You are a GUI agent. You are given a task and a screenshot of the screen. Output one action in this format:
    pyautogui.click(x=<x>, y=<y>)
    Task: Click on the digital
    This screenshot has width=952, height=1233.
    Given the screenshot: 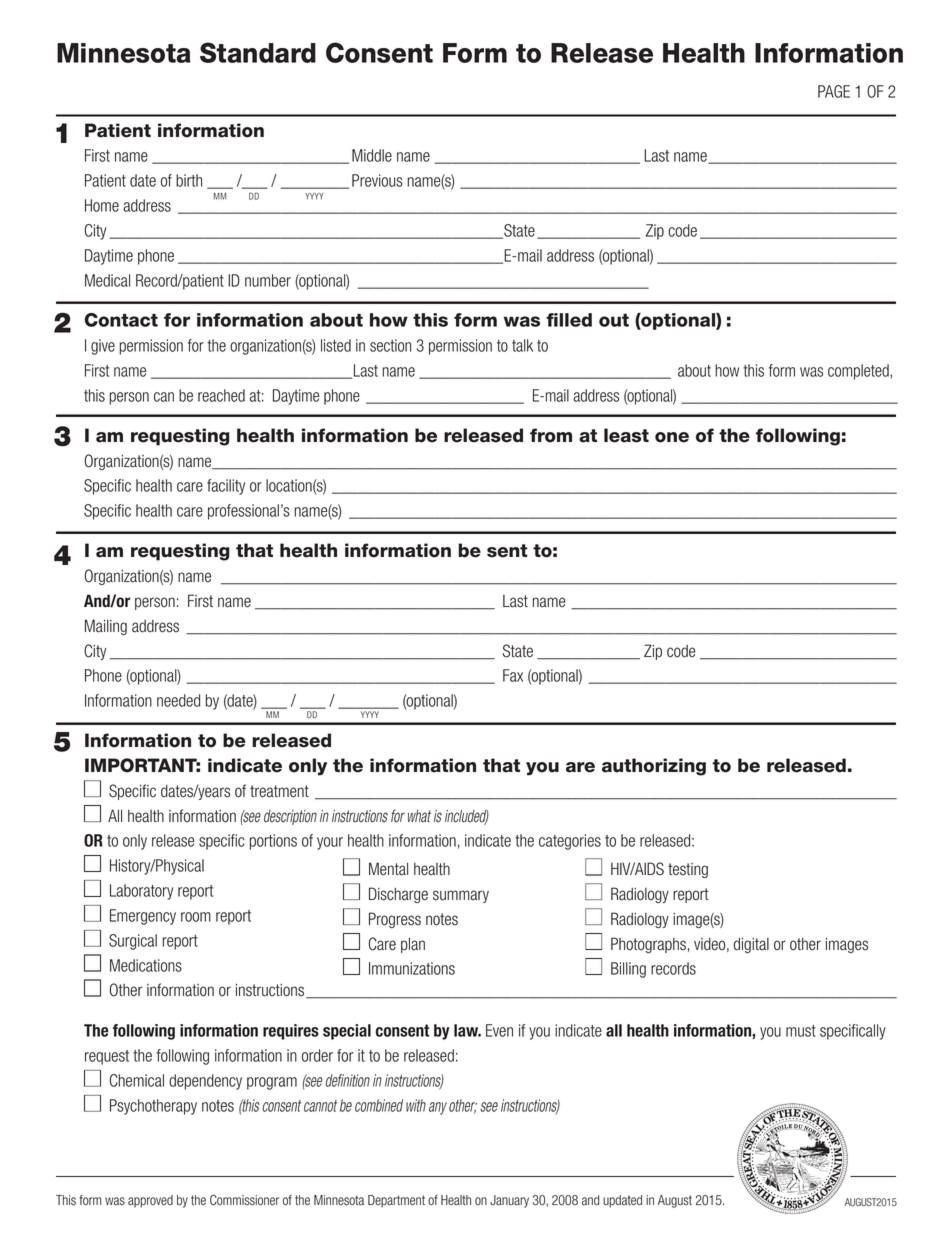 What is the action you would take?
    pyautogui.click(x=751, y=945)
